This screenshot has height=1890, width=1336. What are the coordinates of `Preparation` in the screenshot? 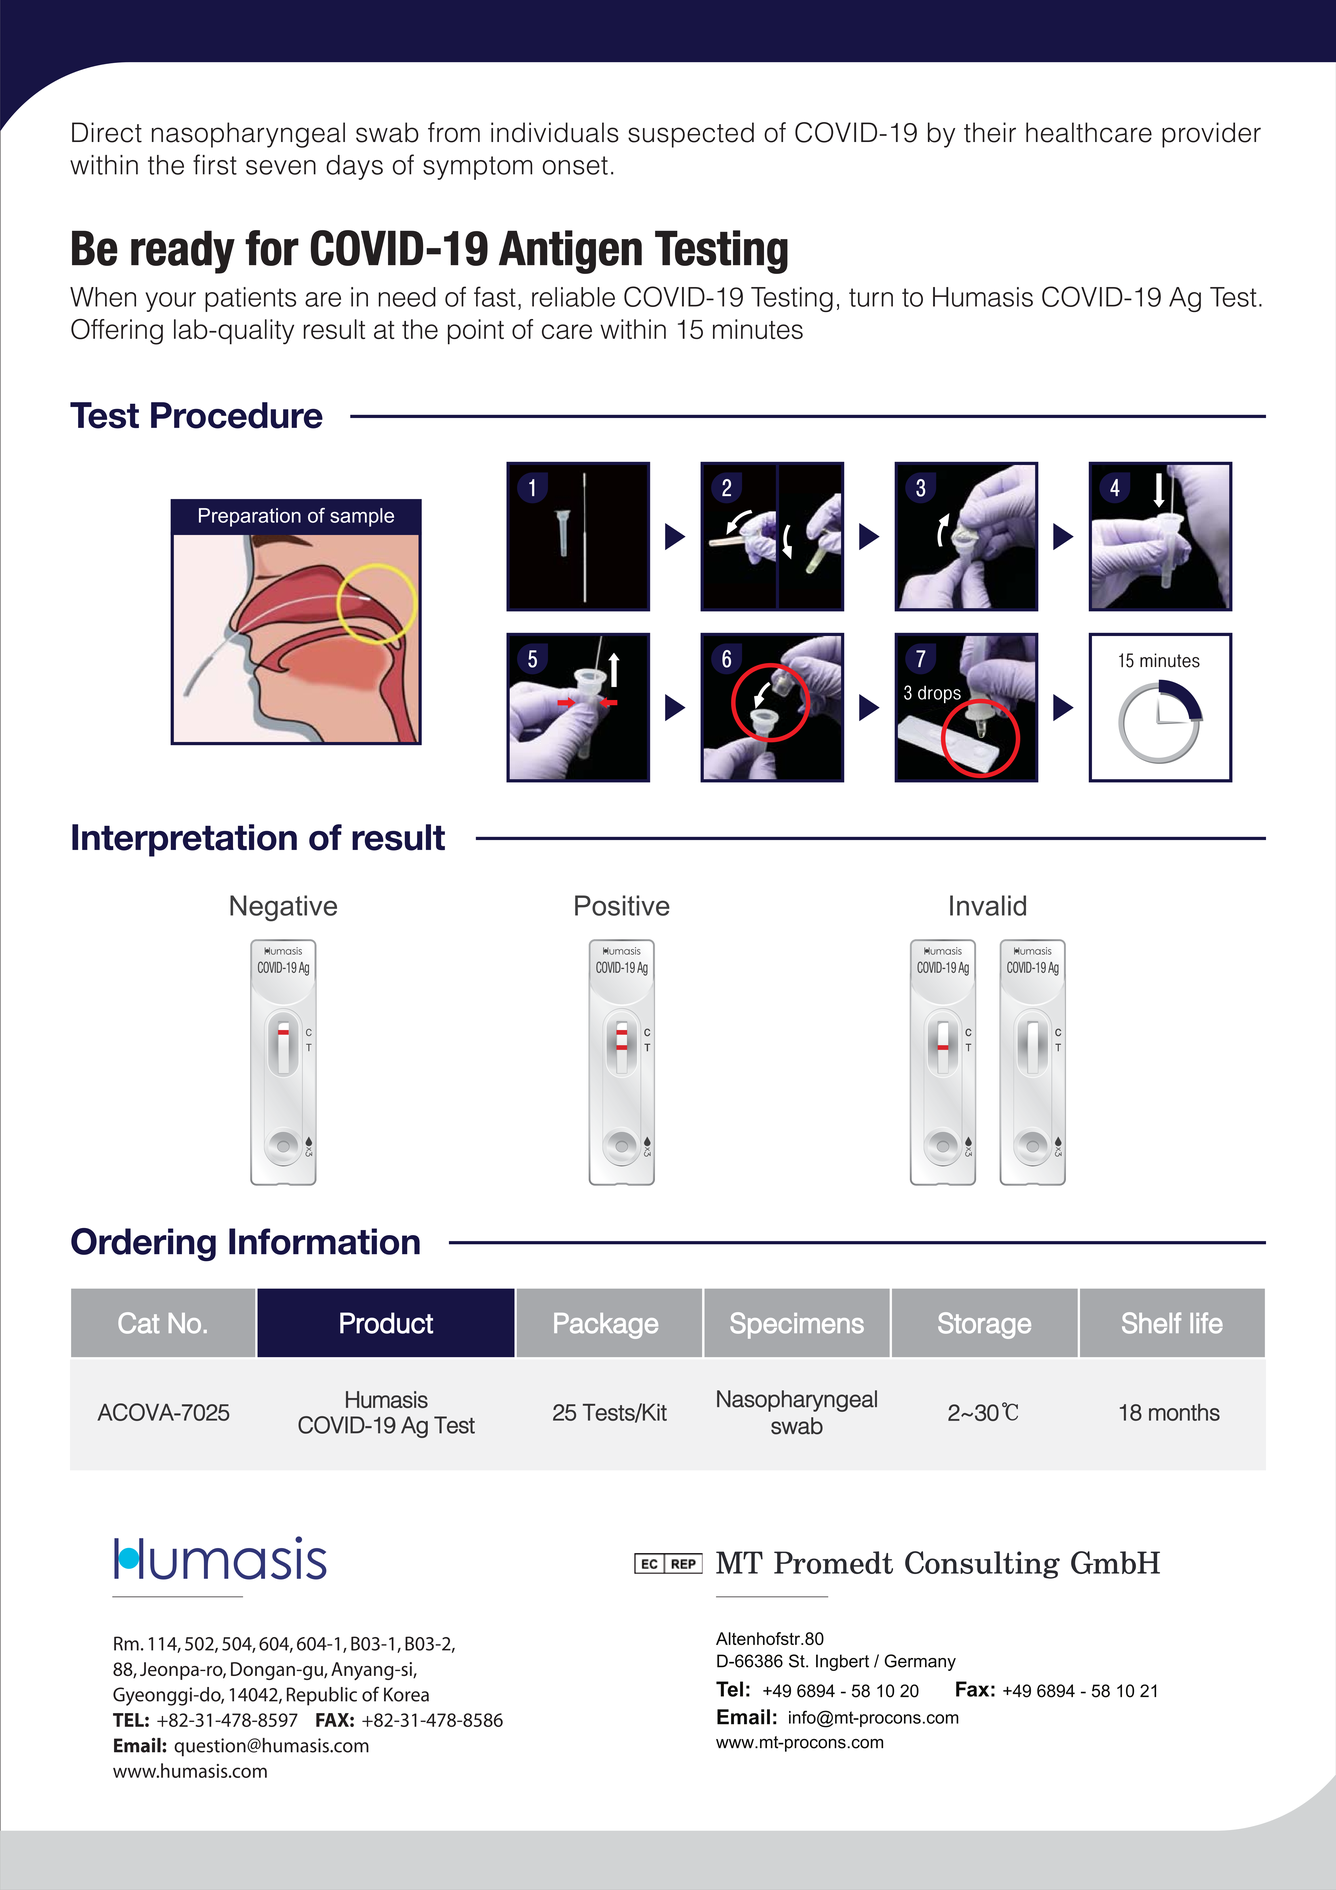 It's located at (250, 517).
